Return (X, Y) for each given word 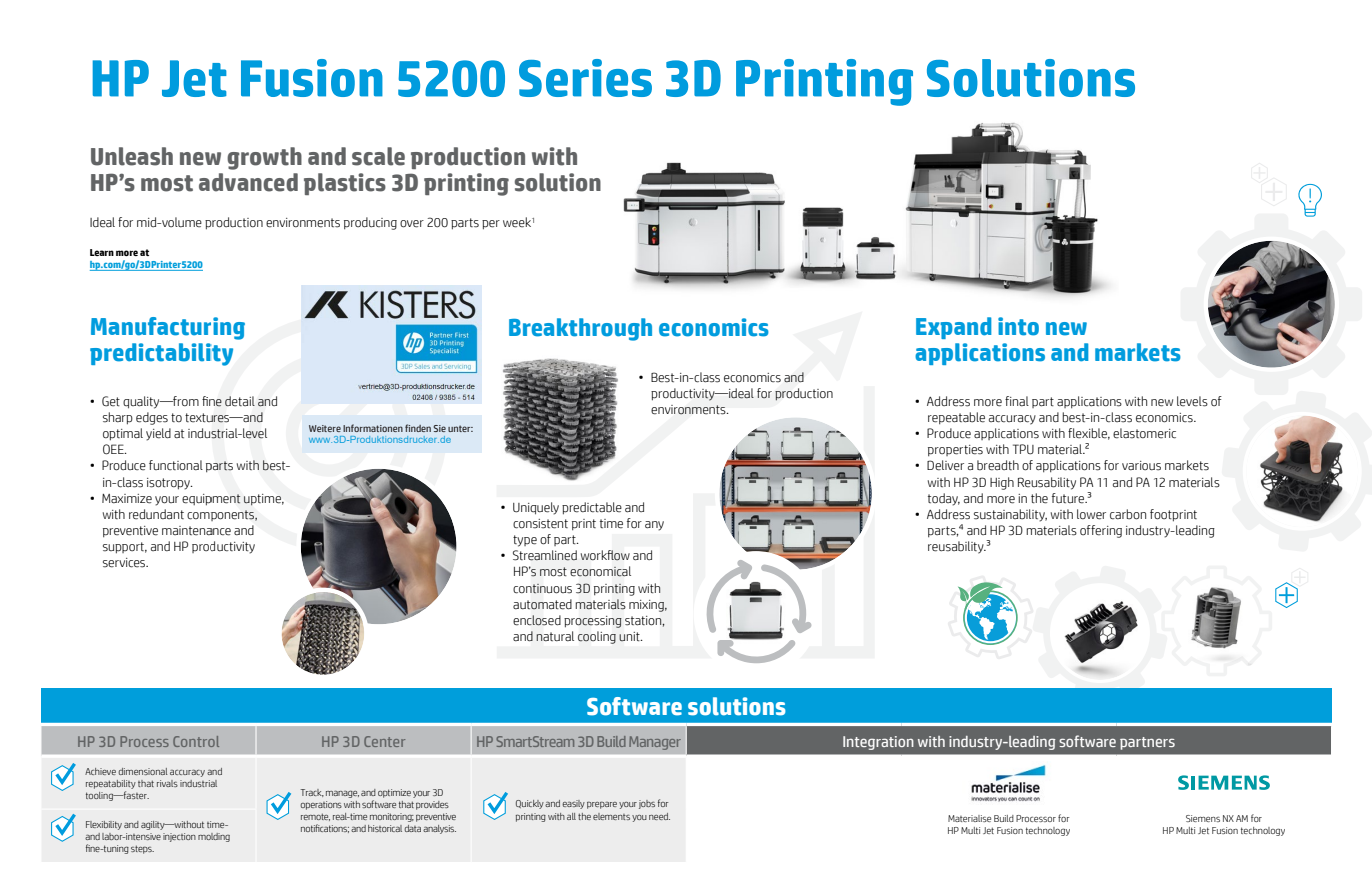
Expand (953, 328)
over (412, 224)
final (1017, 401)
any (654, 526)
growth (264, 158)
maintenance (196, 531)
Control (196, 741)
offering (1101, 531)
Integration (878, 743)
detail (240, 401)
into (1018, 326)
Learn (102, 252)
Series (585, 78)
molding (214, 837)
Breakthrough (580, 329)
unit (630, 637)
